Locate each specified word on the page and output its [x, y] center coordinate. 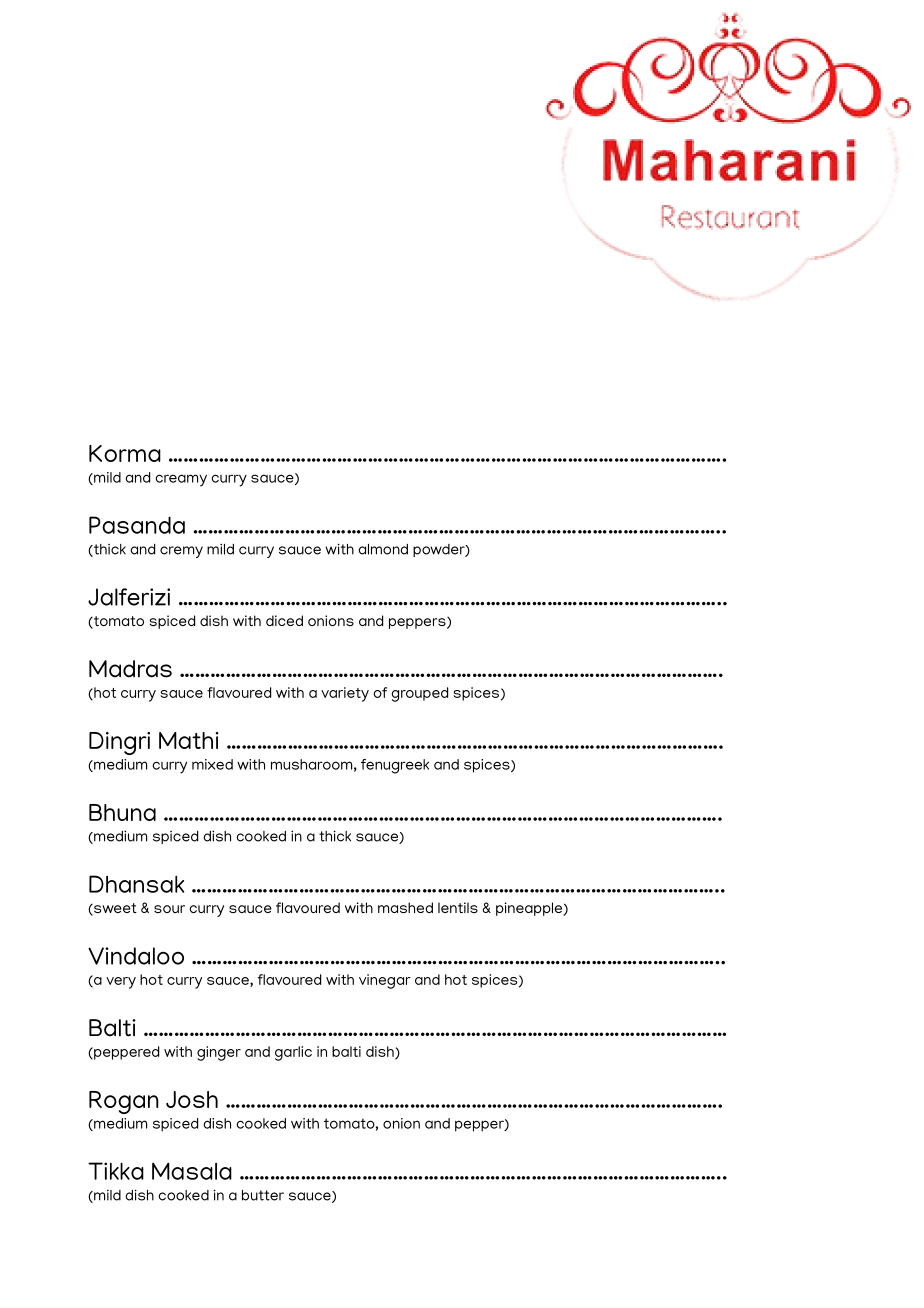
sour [169, 909]
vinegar [385, 981]
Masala [192, 1171]
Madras [130, 669]
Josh [192, 1099]
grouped [419, 694]
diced [284, 620]
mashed [405, 907]
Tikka [116, 1171]
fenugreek [395, 766]
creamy [181, 480]
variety [345, 694]
